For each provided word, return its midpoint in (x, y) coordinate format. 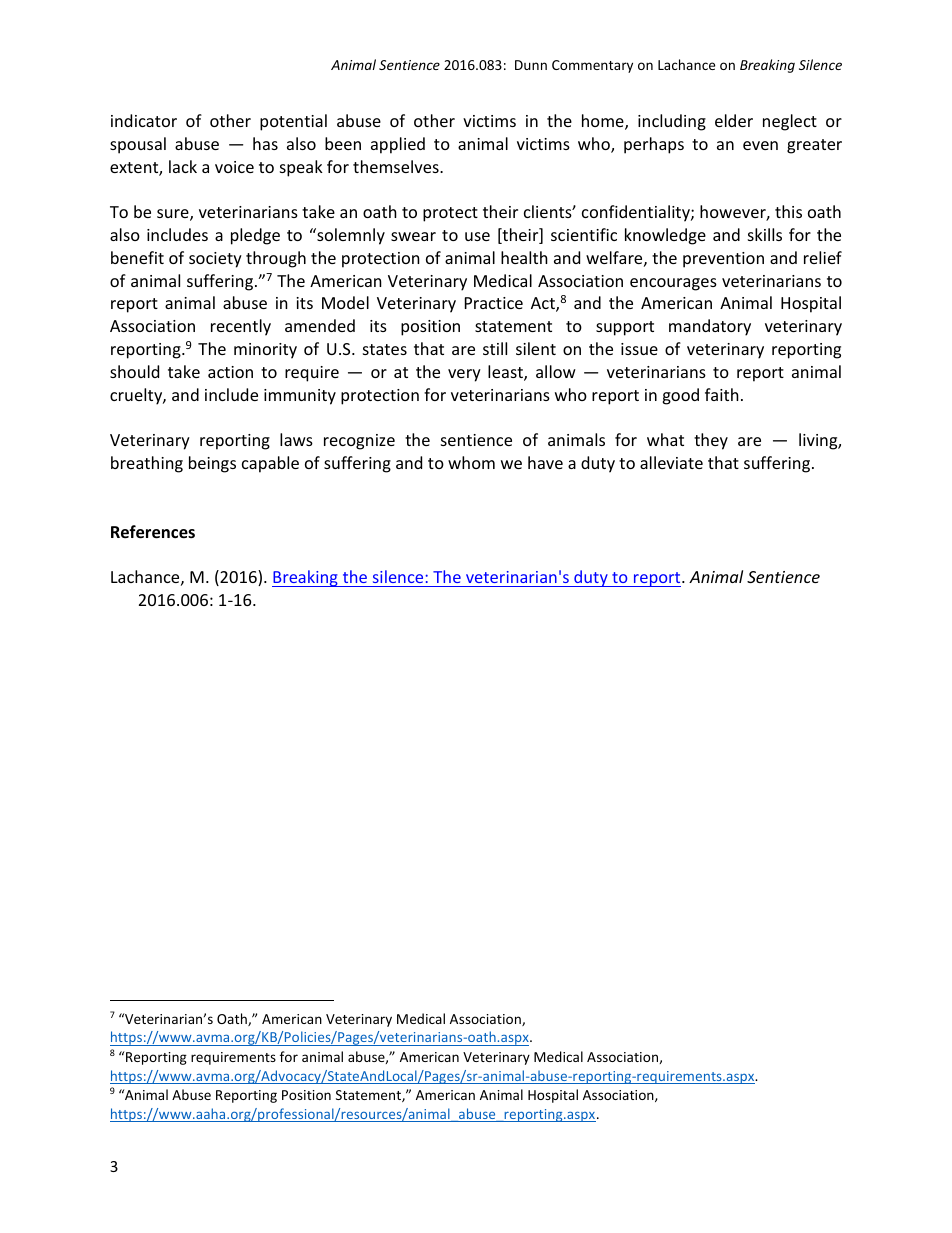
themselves (397, 166)
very (464, 375)
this (788, 211)
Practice (494, 303)
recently (241, 327)
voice (234, 167)
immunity (300, 397)
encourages (673, 284)
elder (734, 120)
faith (722, 394)
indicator (144, 120)
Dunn (531, 65)
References (153, 532)
